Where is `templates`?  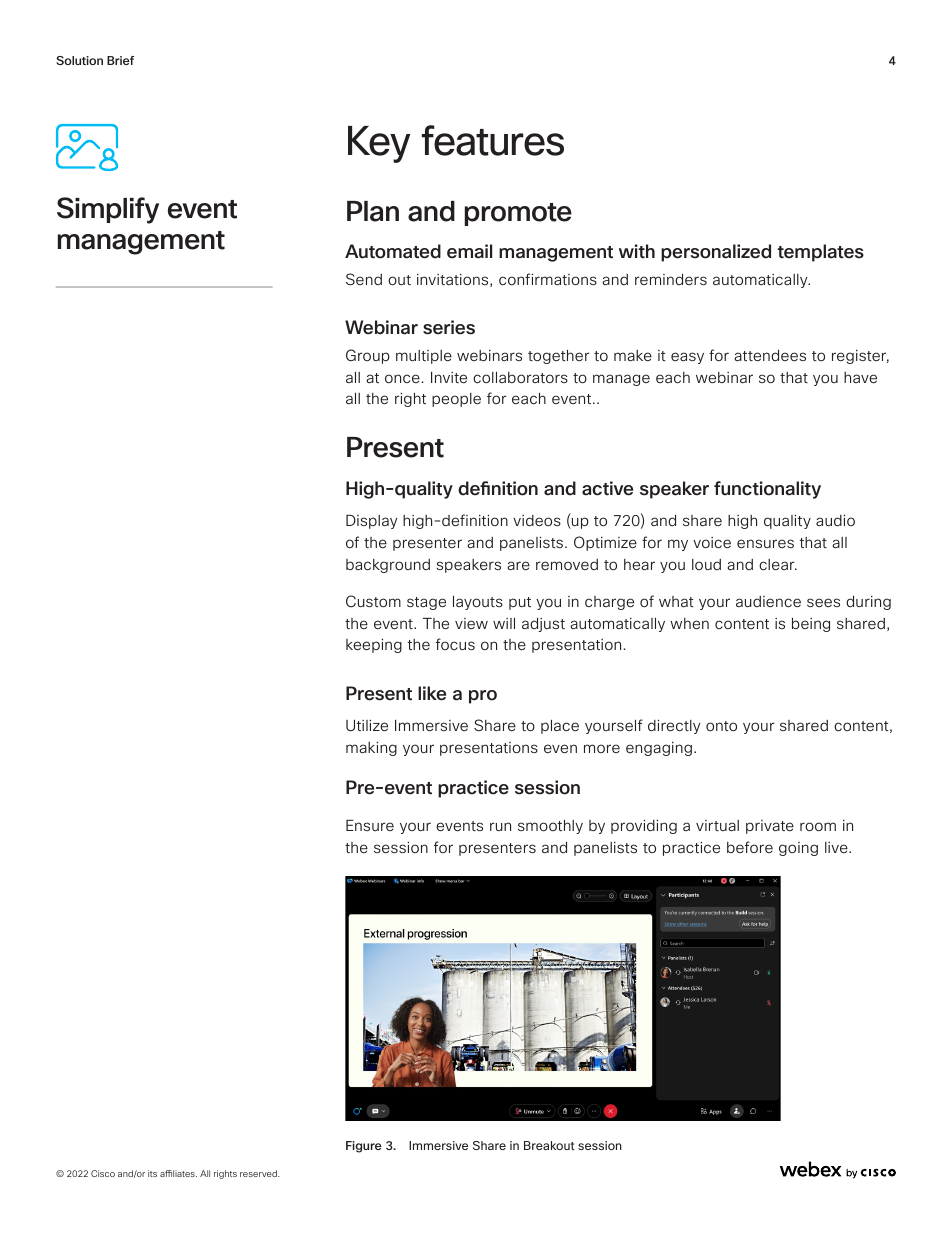
templates is located at coordinates (820, 253).
